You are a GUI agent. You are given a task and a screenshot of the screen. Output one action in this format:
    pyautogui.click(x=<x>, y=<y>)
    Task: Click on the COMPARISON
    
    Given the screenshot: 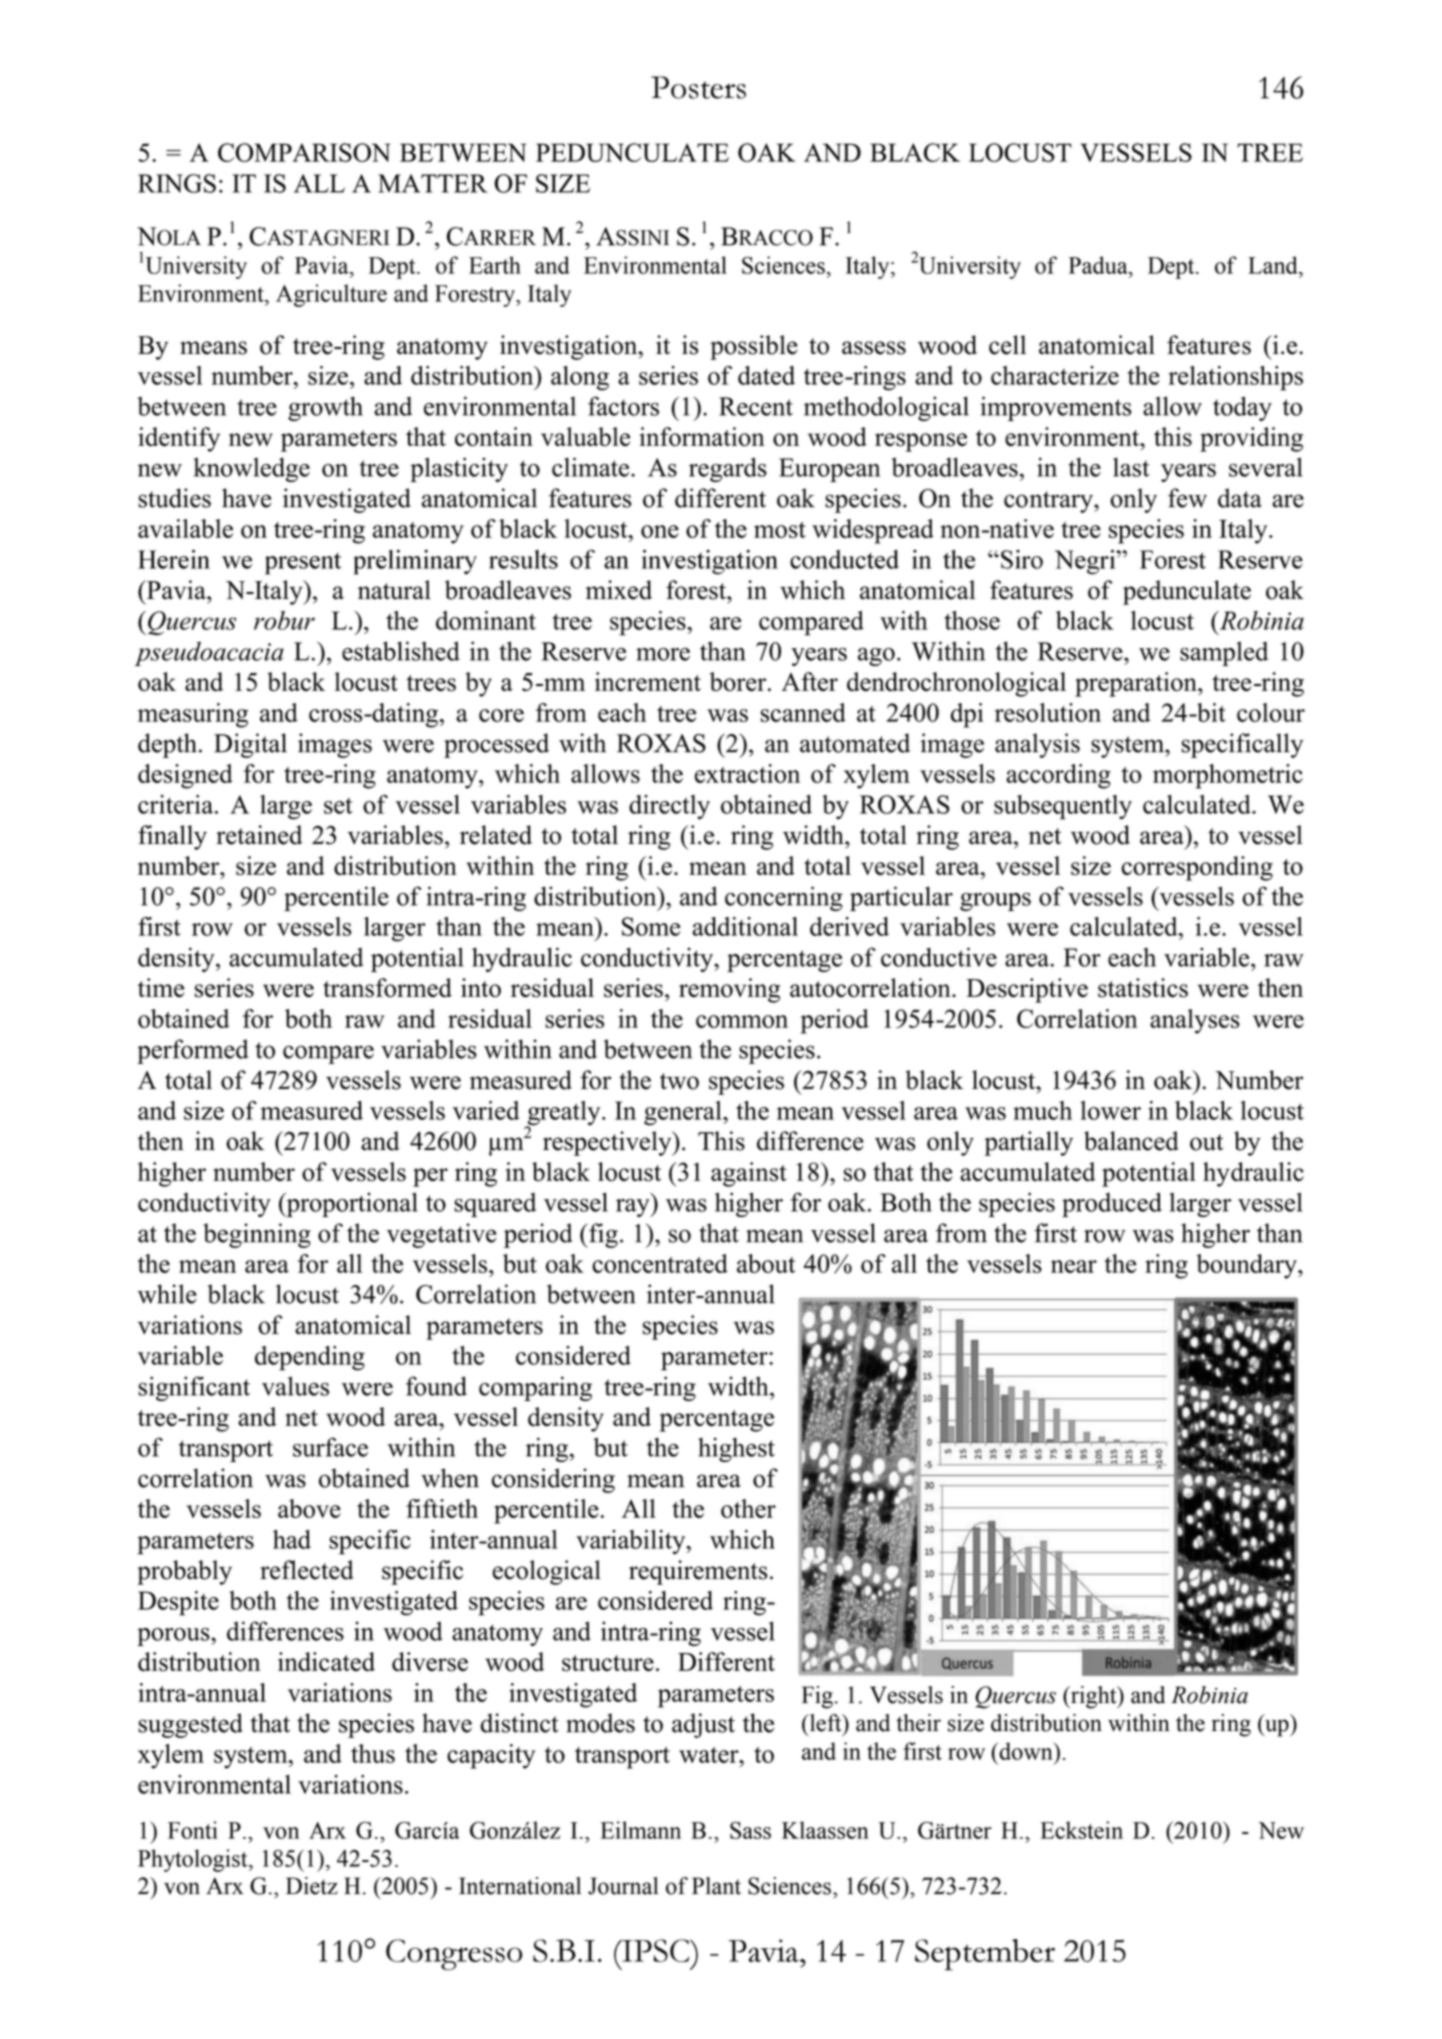 What is the action you would take?
    pyautogui.click(x=304, y=152)
